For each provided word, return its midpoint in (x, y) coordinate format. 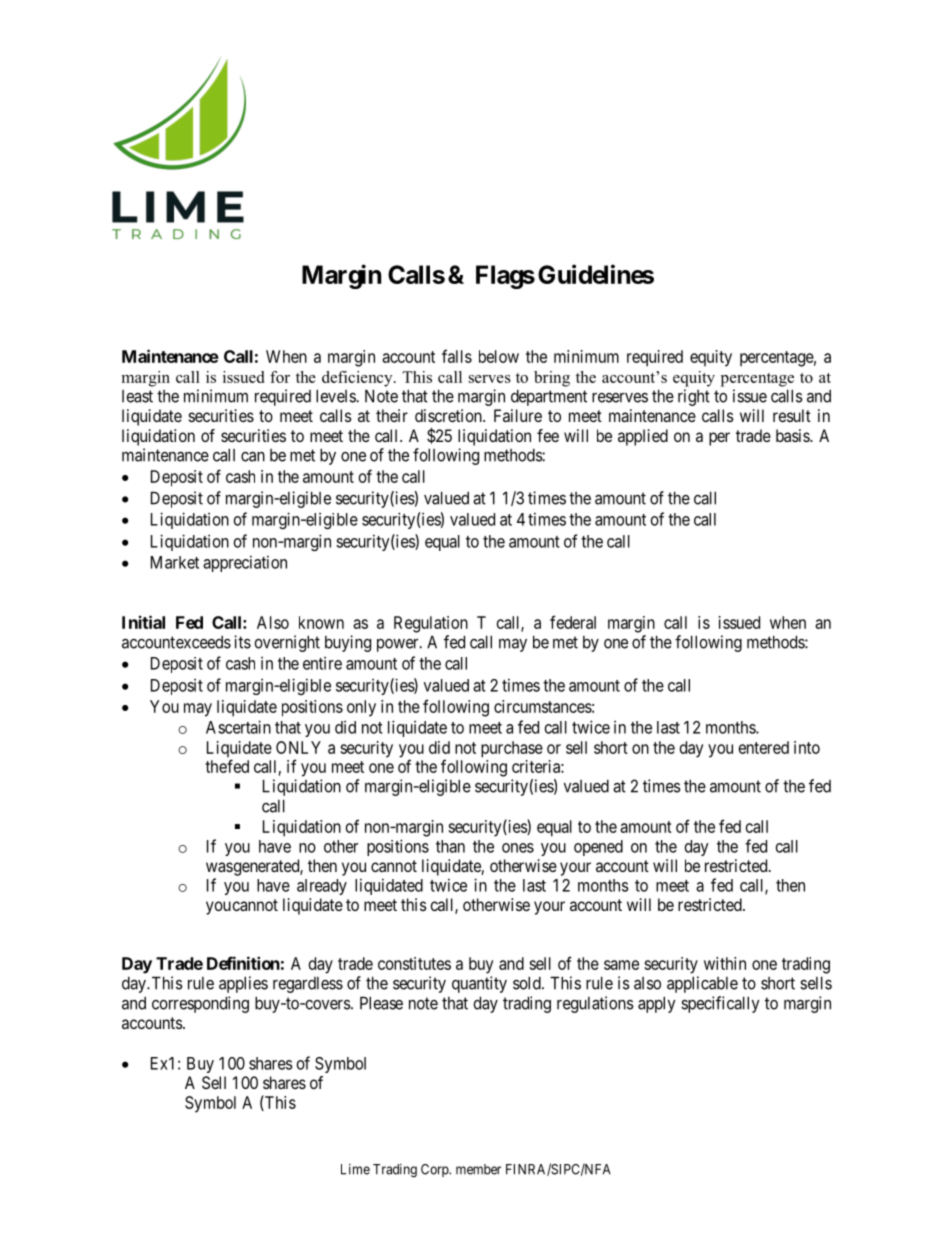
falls (457, 356)
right (694, 397)
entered (764, 747)
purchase (512, 749)
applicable (702, 984)
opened (598, 848)
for (280, 377)
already (322, 887)
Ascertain (238, 727)
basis (793, 435)
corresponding (200, 1004)
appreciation (245, 563)
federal (573, 622)
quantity (479, 984)
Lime (355, 1169)
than (450, 846)
